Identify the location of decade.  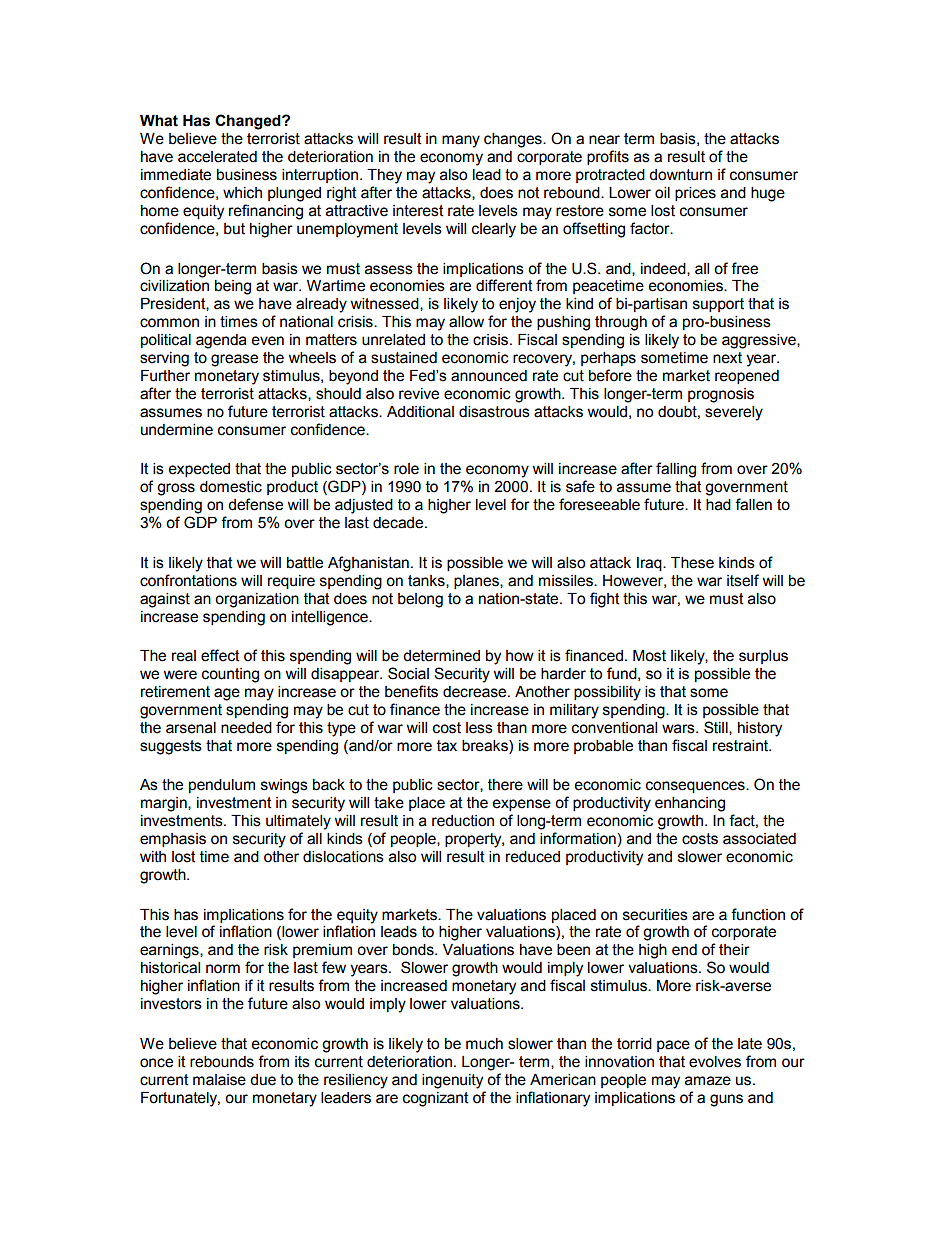
(399, 523).
